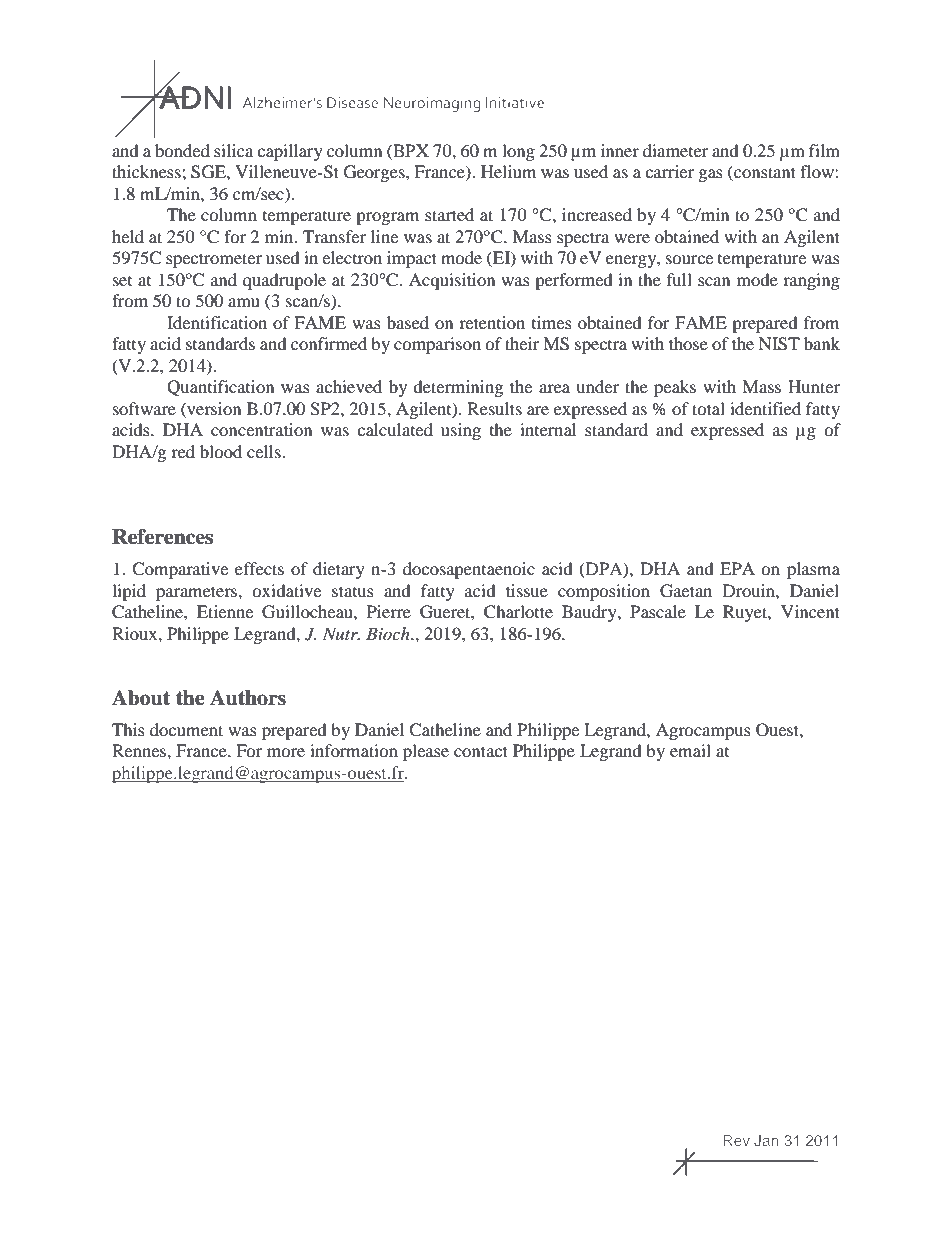 The width and height of the document is (952, 1233). I want to click on gas, so click(711, 175).
